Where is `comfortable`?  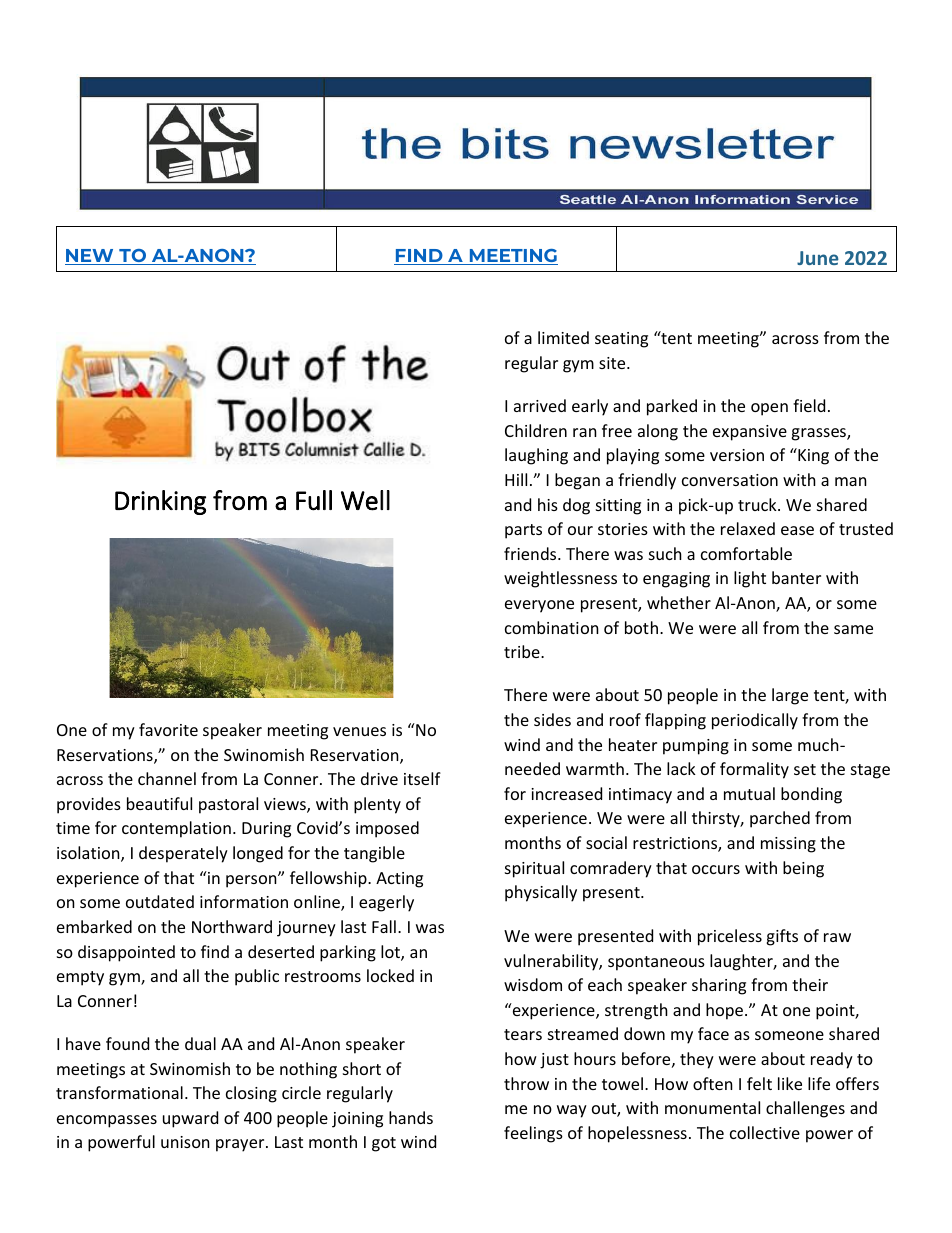
comfortable is located at coordinates (746, 553).
